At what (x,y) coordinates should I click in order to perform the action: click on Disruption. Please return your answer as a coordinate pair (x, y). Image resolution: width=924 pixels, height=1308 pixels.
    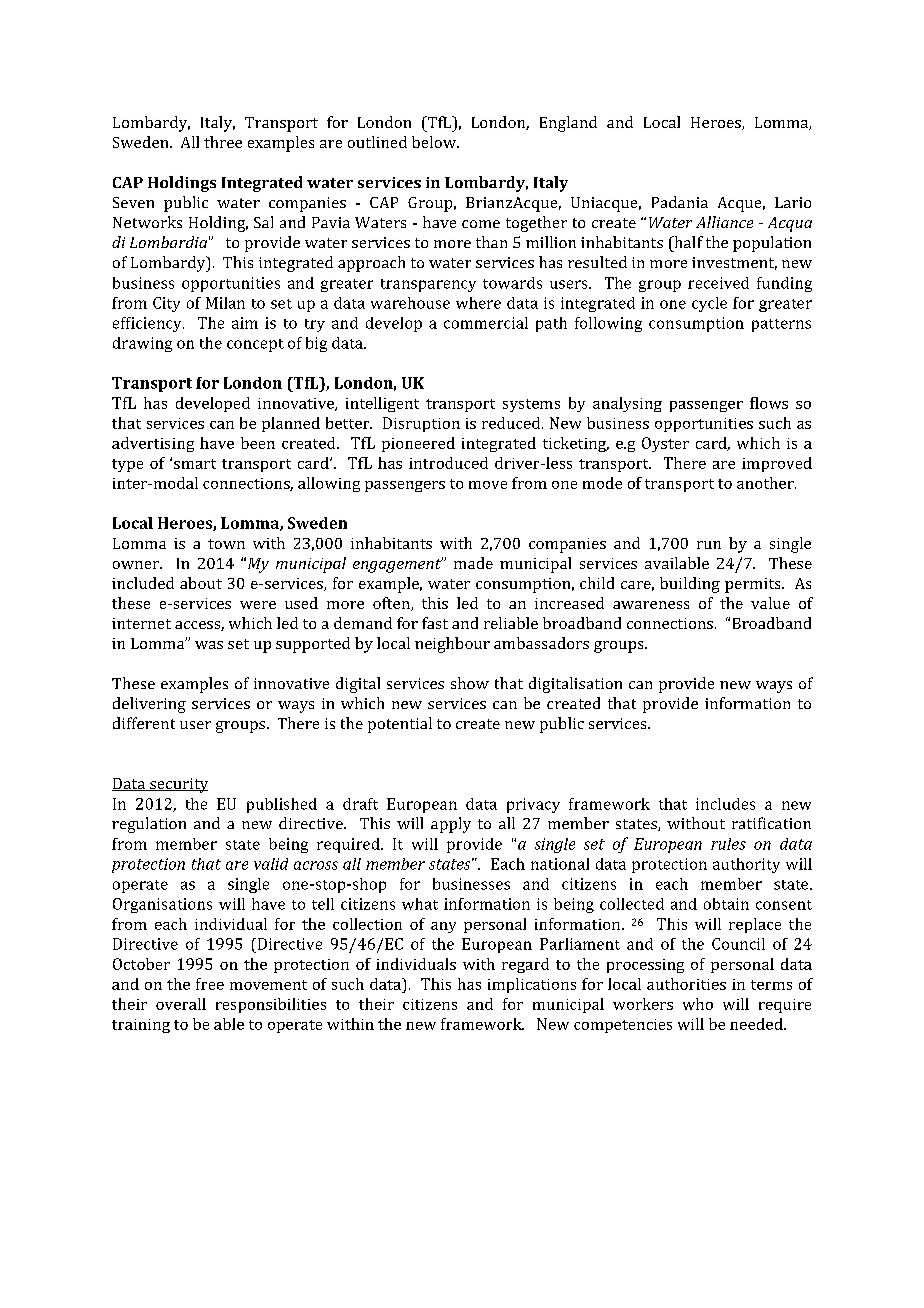
    Looking at the image, I should click on (421, 424).
